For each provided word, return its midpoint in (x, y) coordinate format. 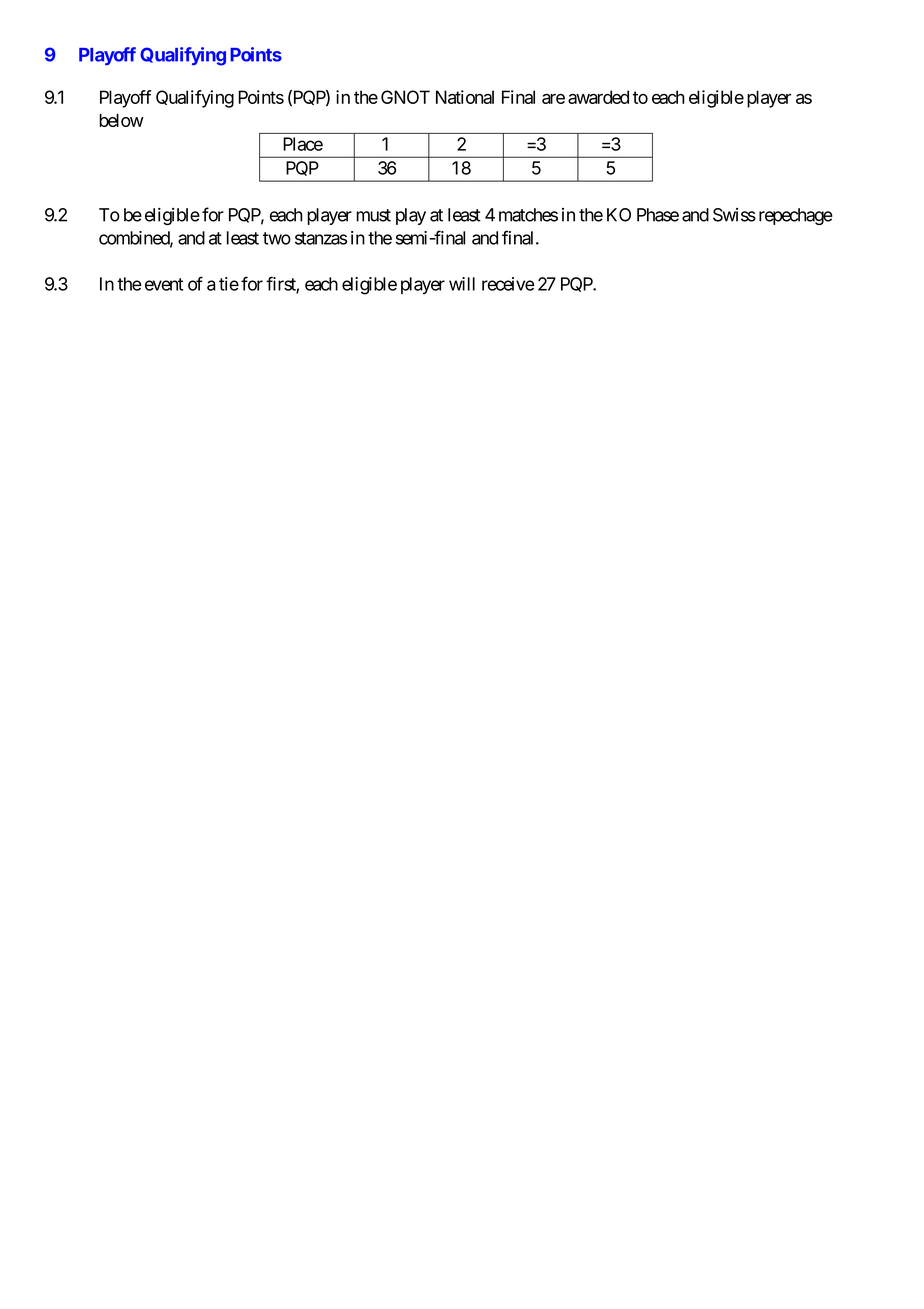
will (462, 284)
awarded (598, 97)
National (465, 97)
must (373, 215)
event (164, 284)
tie (229, 284)
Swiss (734, 215)
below (121, 120)
